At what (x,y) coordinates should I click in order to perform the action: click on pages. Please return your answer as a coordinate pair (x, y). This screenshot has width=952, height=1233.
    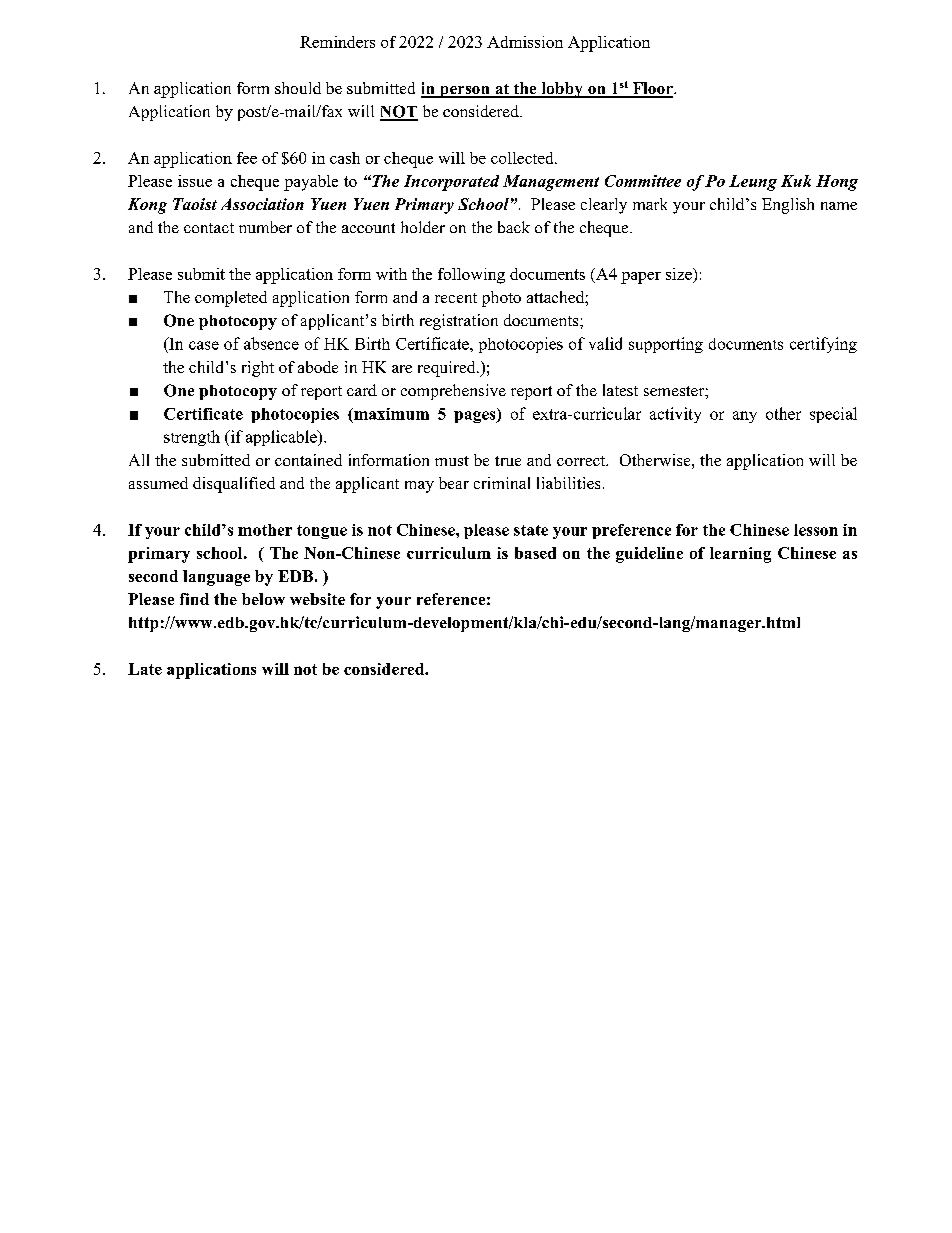
    Looking at the image, I should click on (476, 417).
